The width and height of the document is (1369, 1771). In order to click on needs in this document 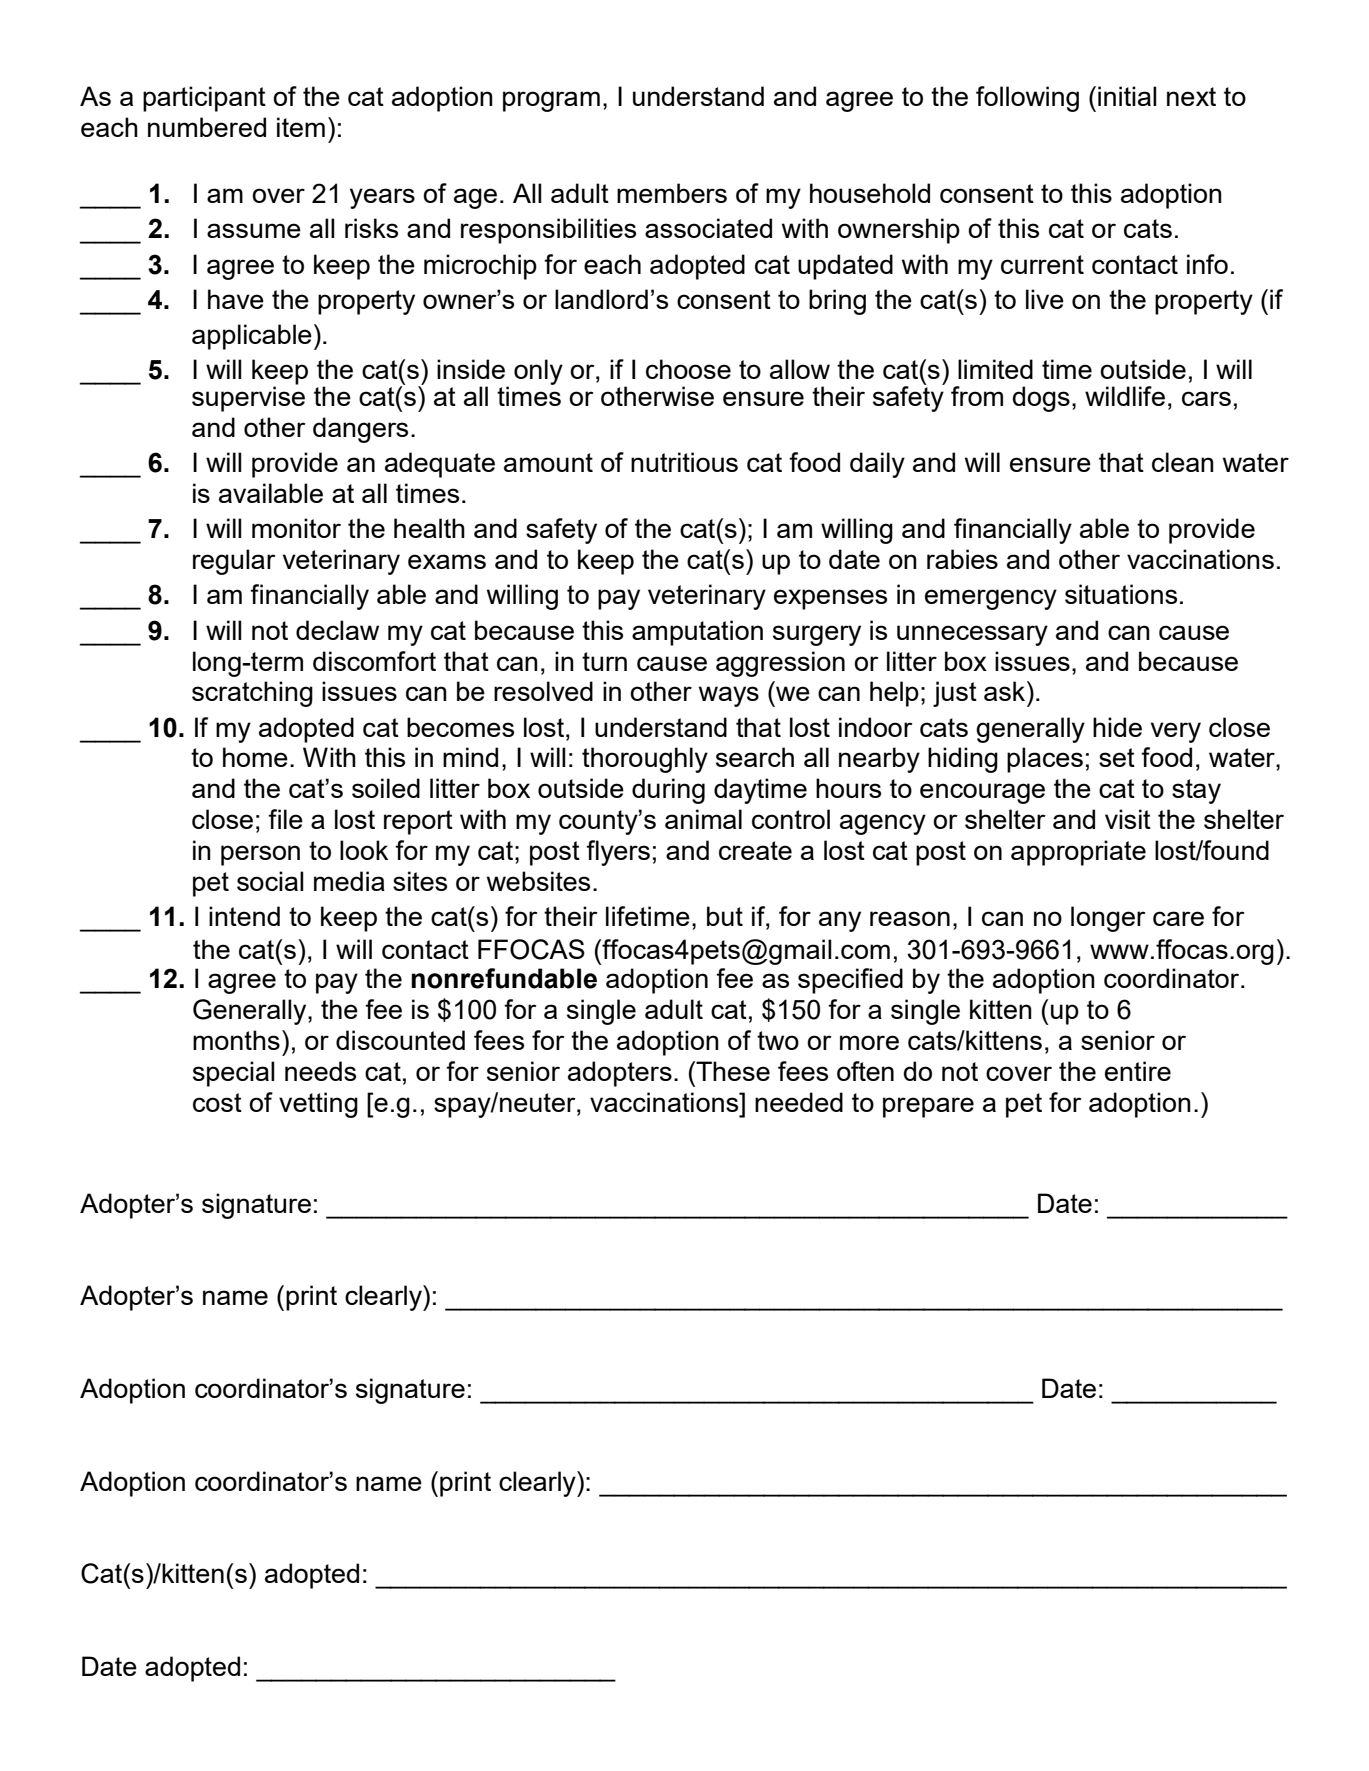, I will do `click(320, 1071)`.
